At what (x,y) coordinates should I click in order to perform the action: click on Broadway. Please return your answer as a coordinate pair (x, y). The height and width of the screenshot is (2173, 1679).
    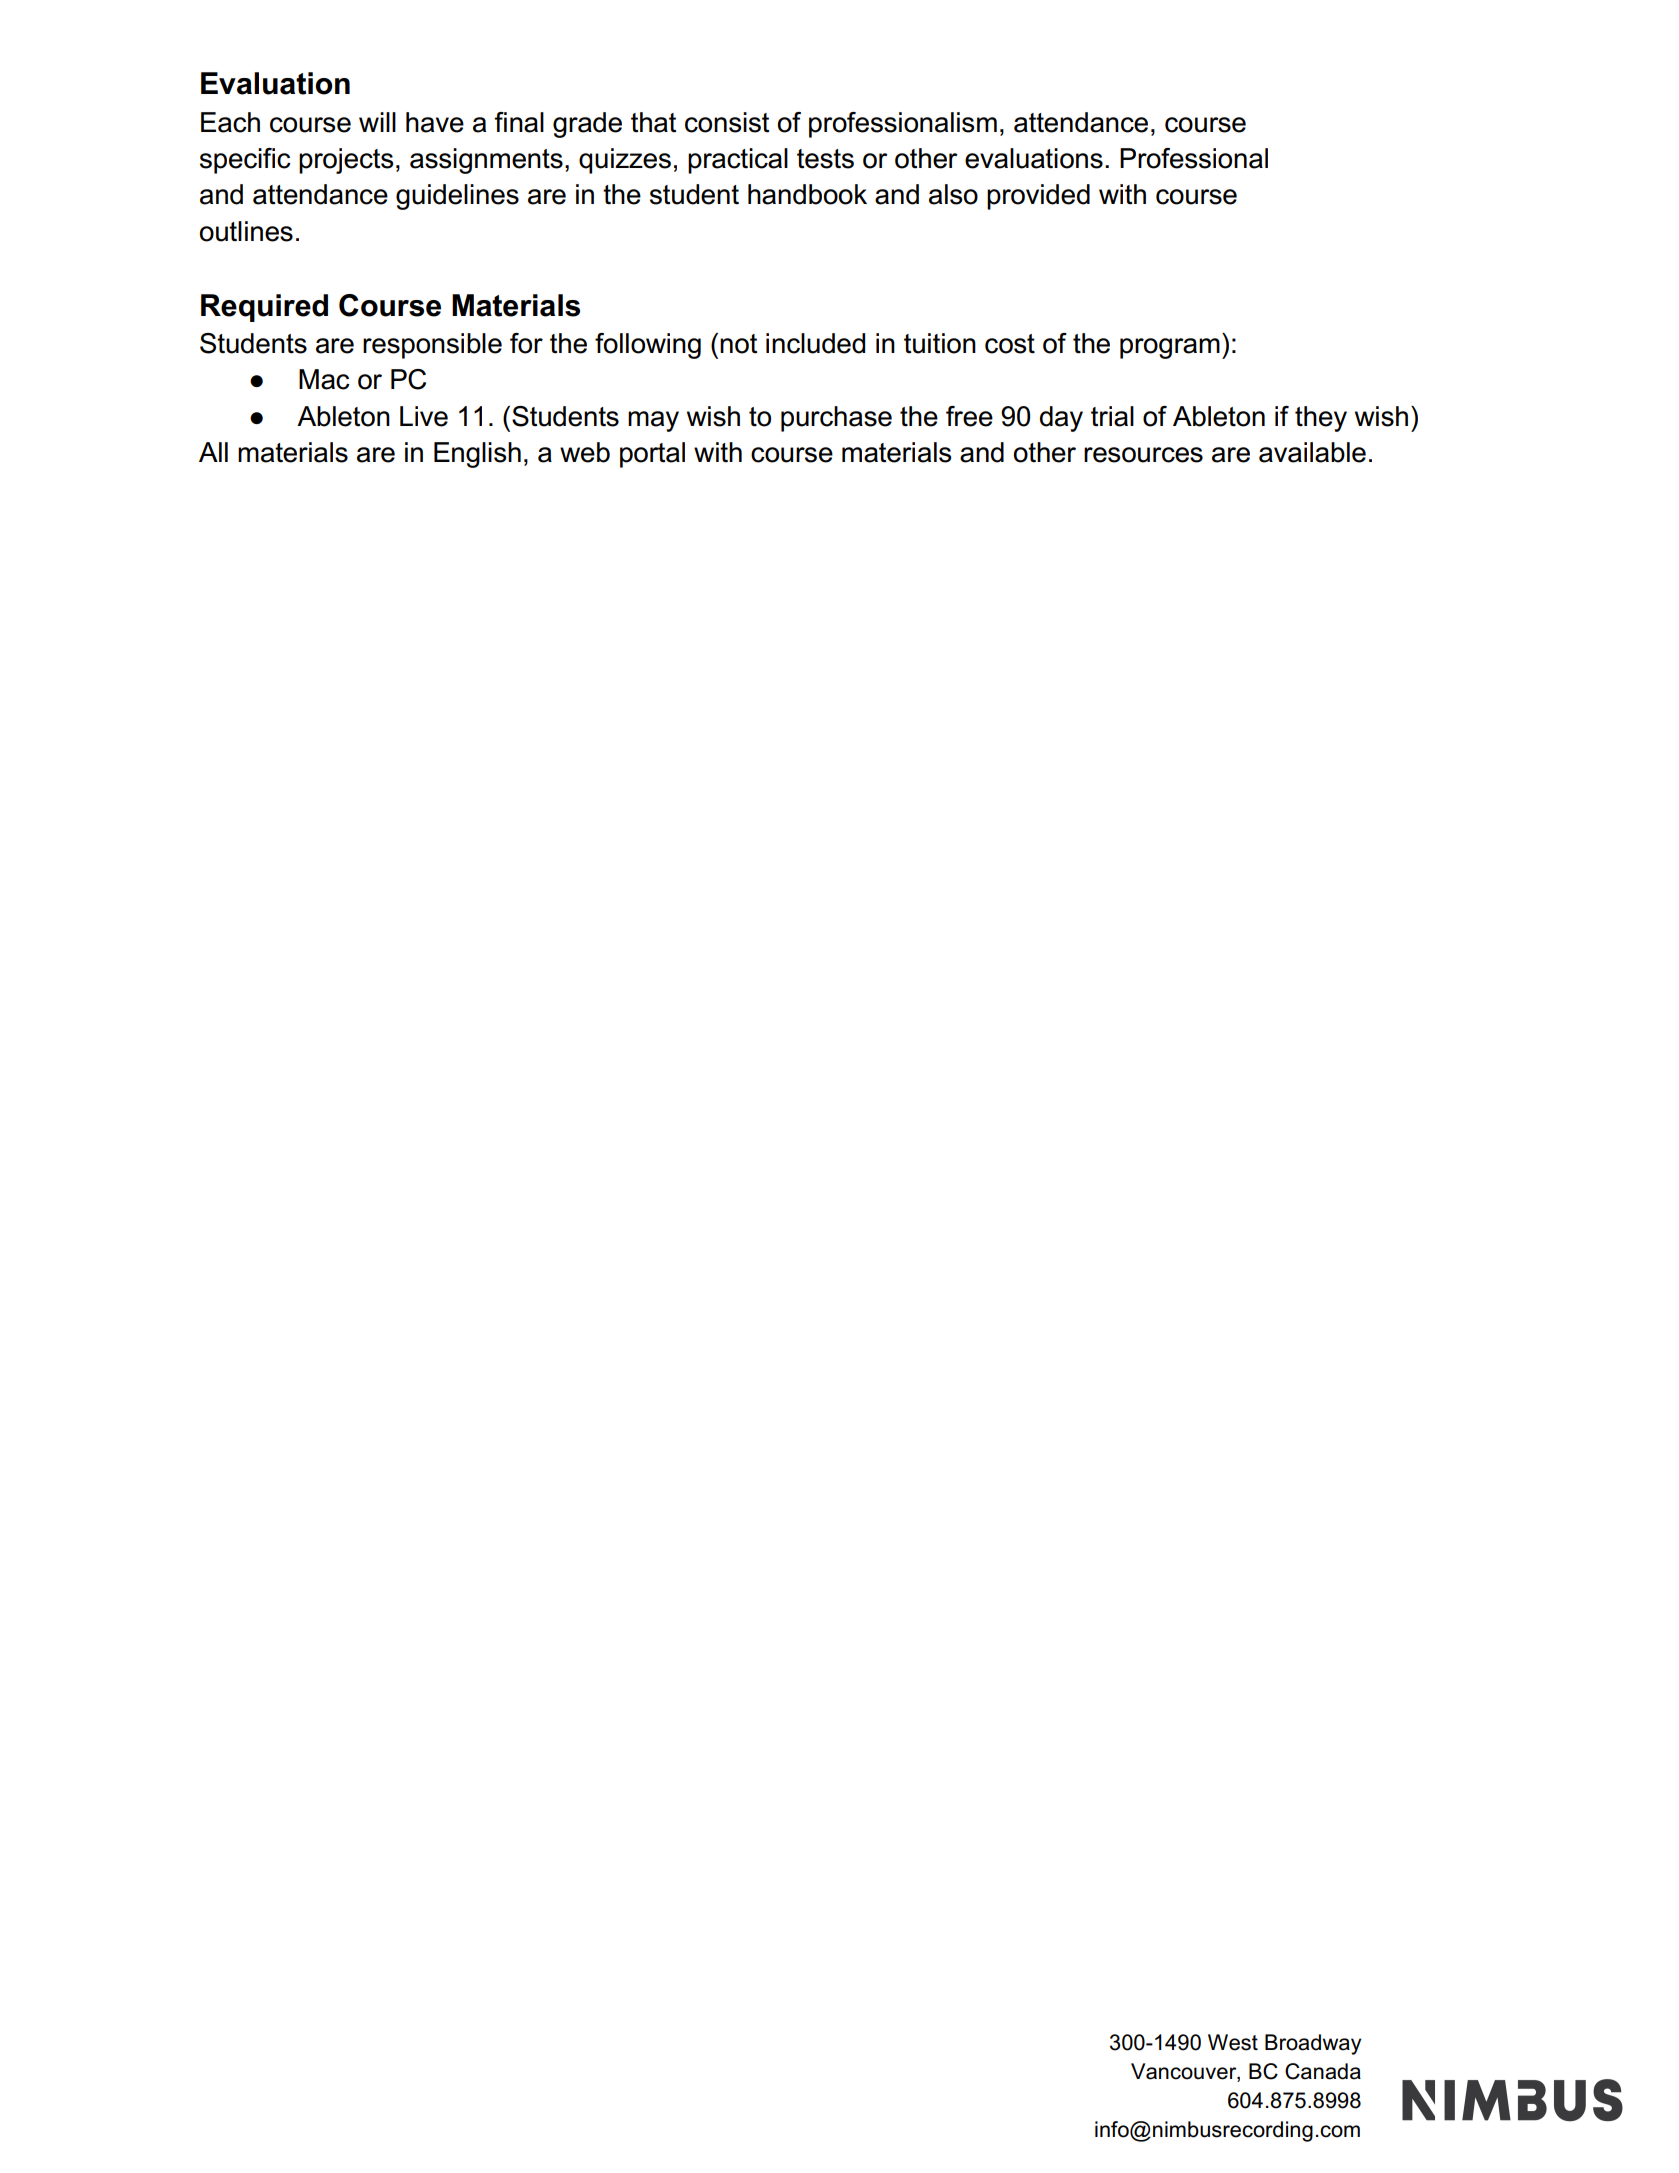
    Looking at the image, I should click on (1313, 2044).
